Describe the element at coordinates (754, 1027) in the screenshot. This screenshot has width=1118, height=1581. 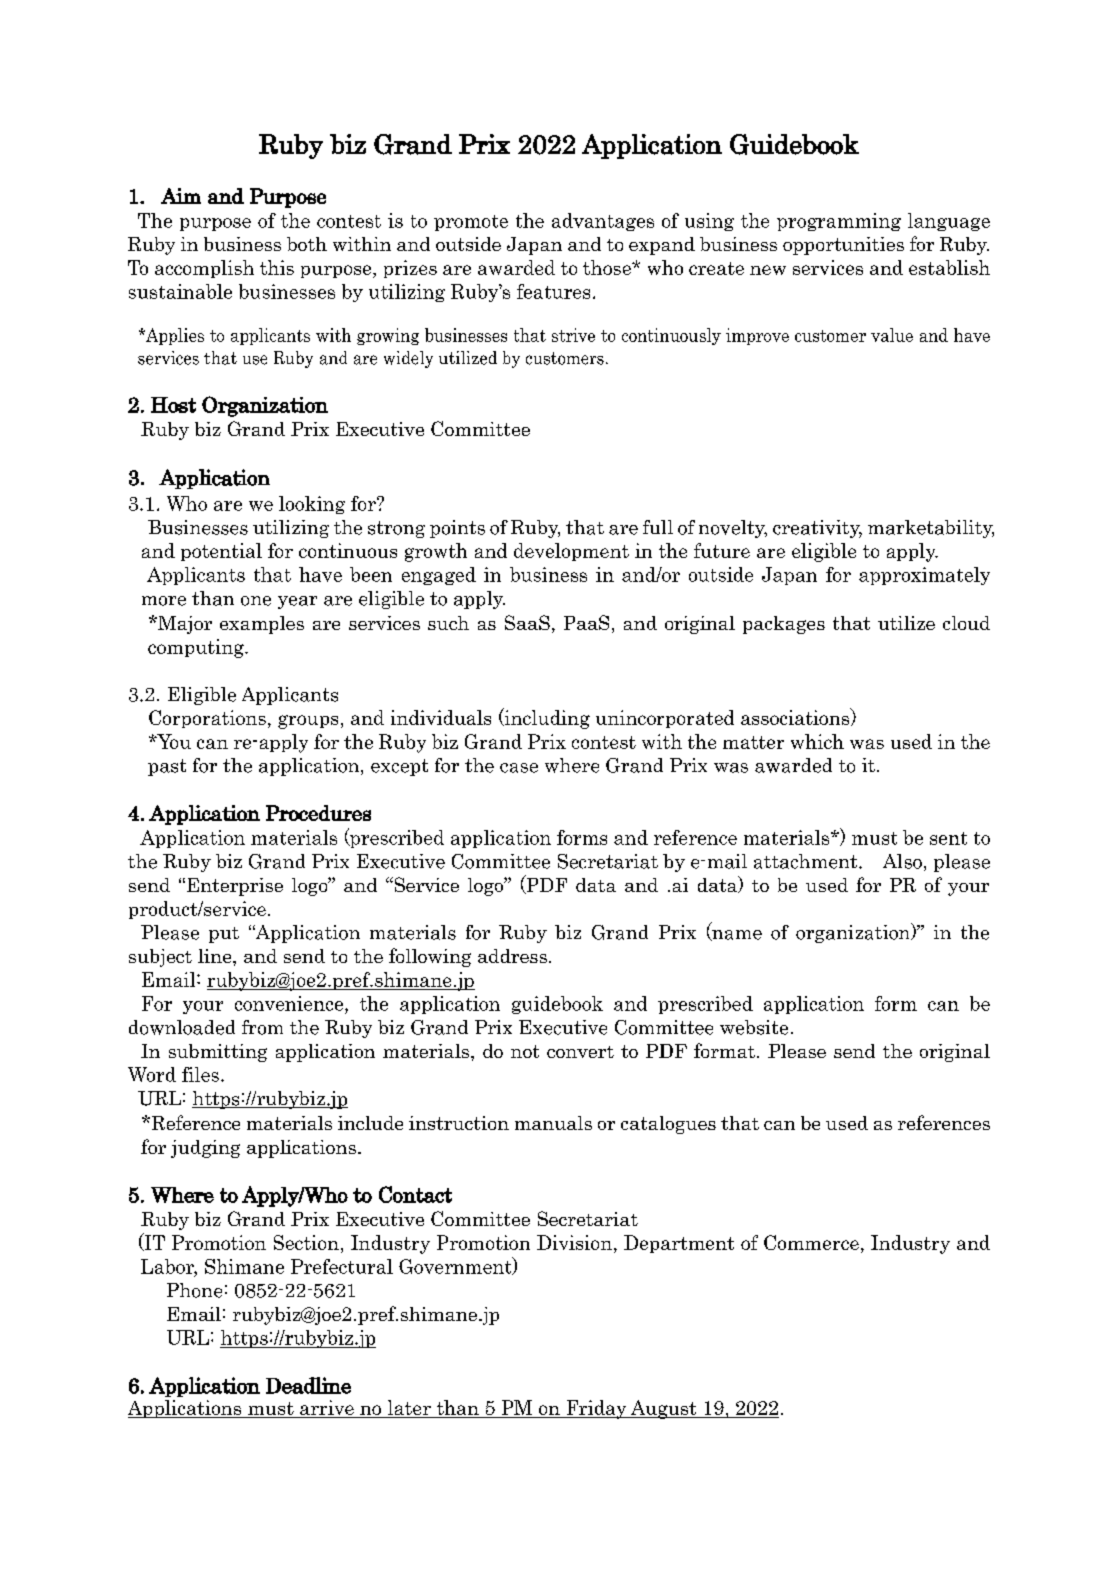
I see `website` at that location.
